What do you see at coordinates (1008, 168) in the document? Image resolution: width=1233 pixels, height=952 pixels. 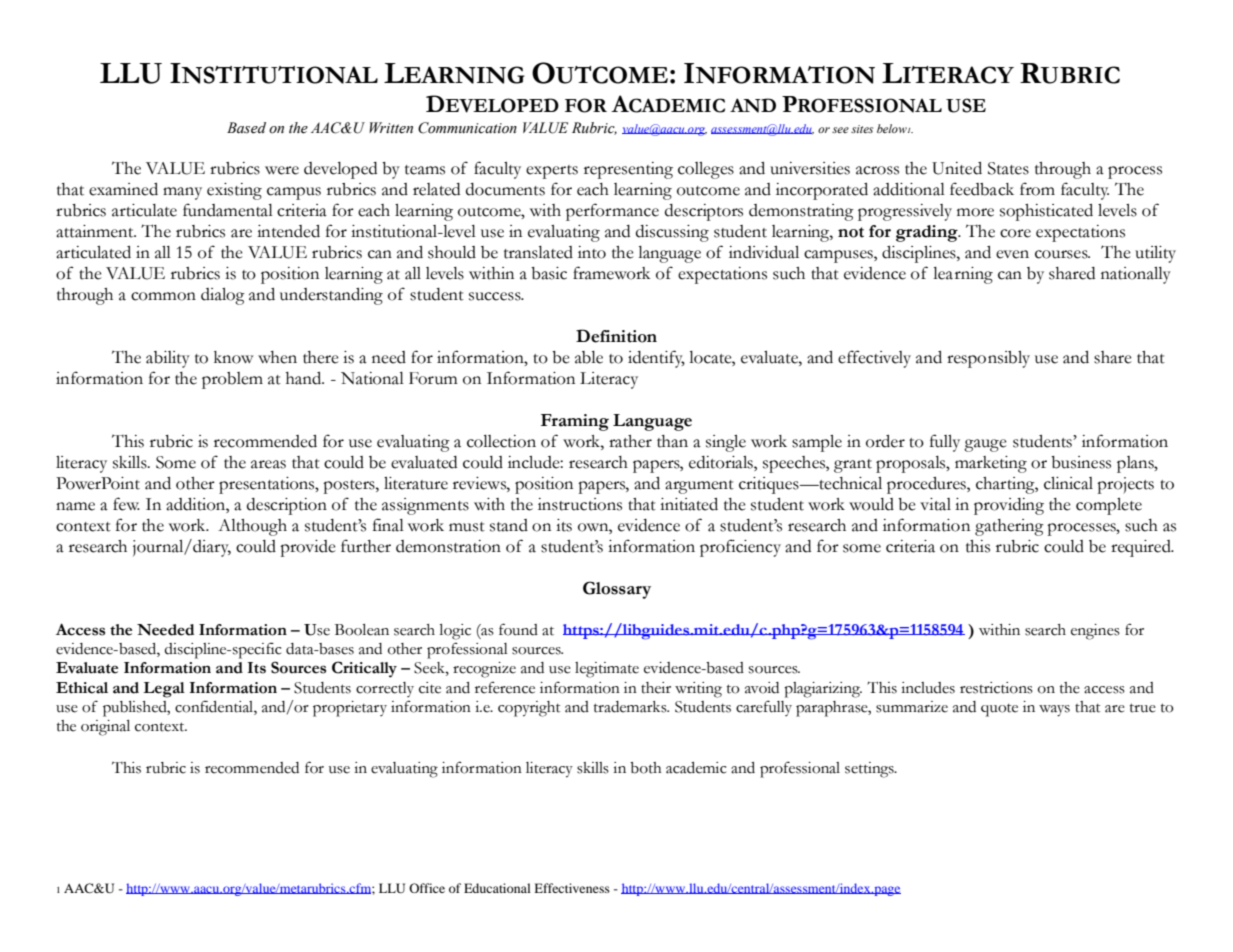 I see `States` at bounding box center [1008, 168].
